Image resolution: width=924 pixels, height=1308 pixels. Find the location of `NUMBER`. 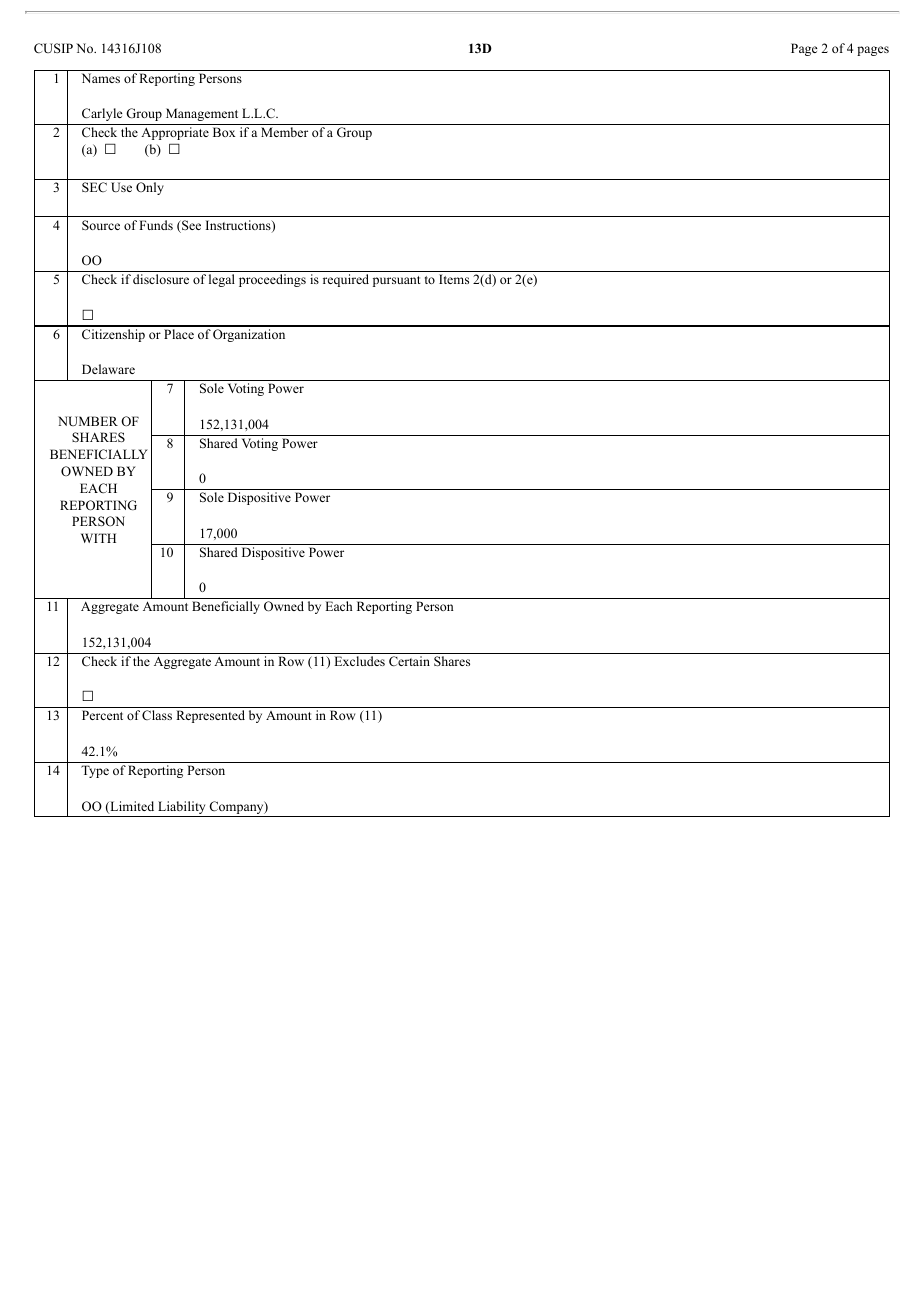

NUMBER is located at coordinates (88, 421).
